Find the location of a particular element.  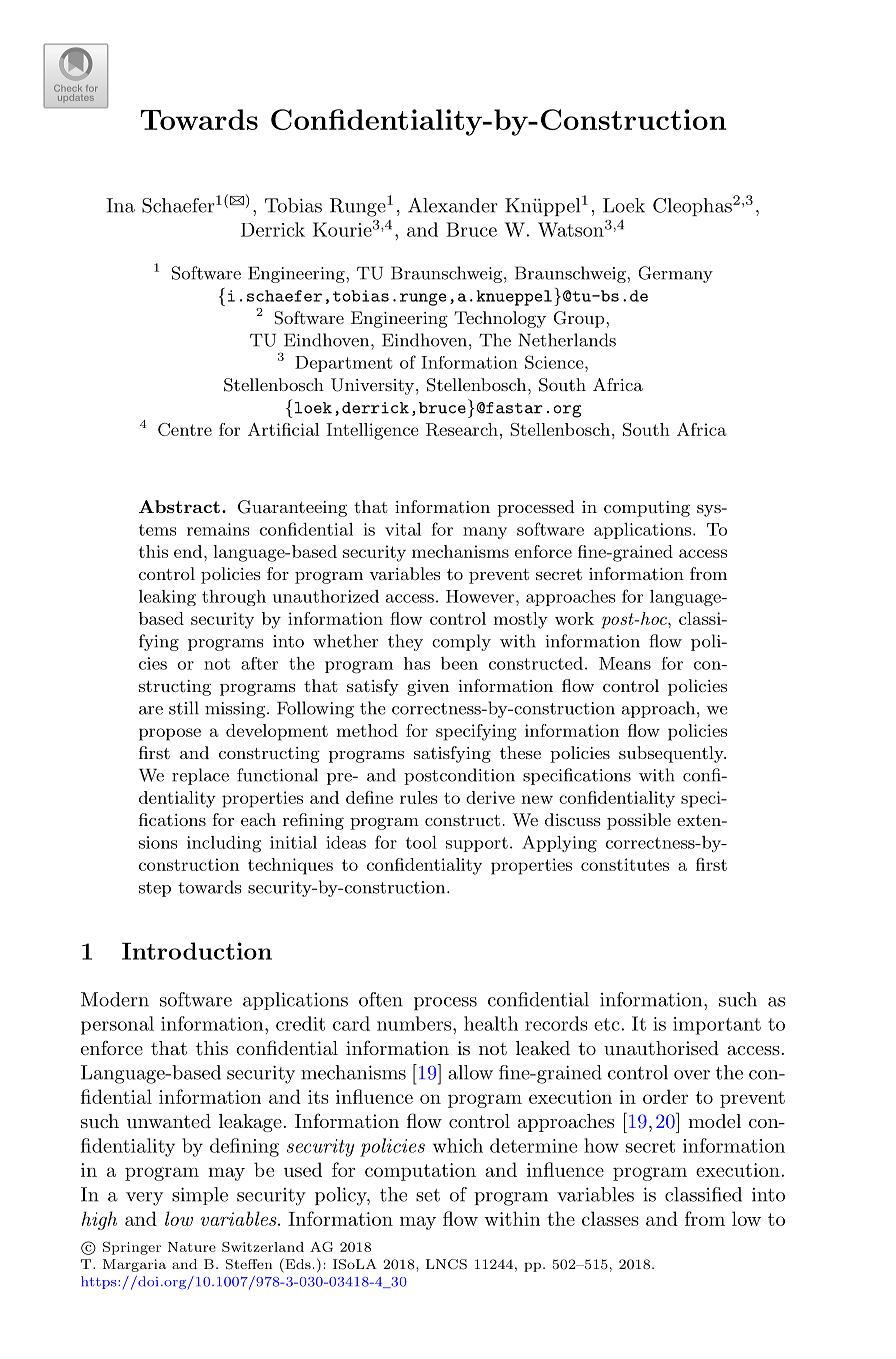

method is located at coordinates (367, 730).
